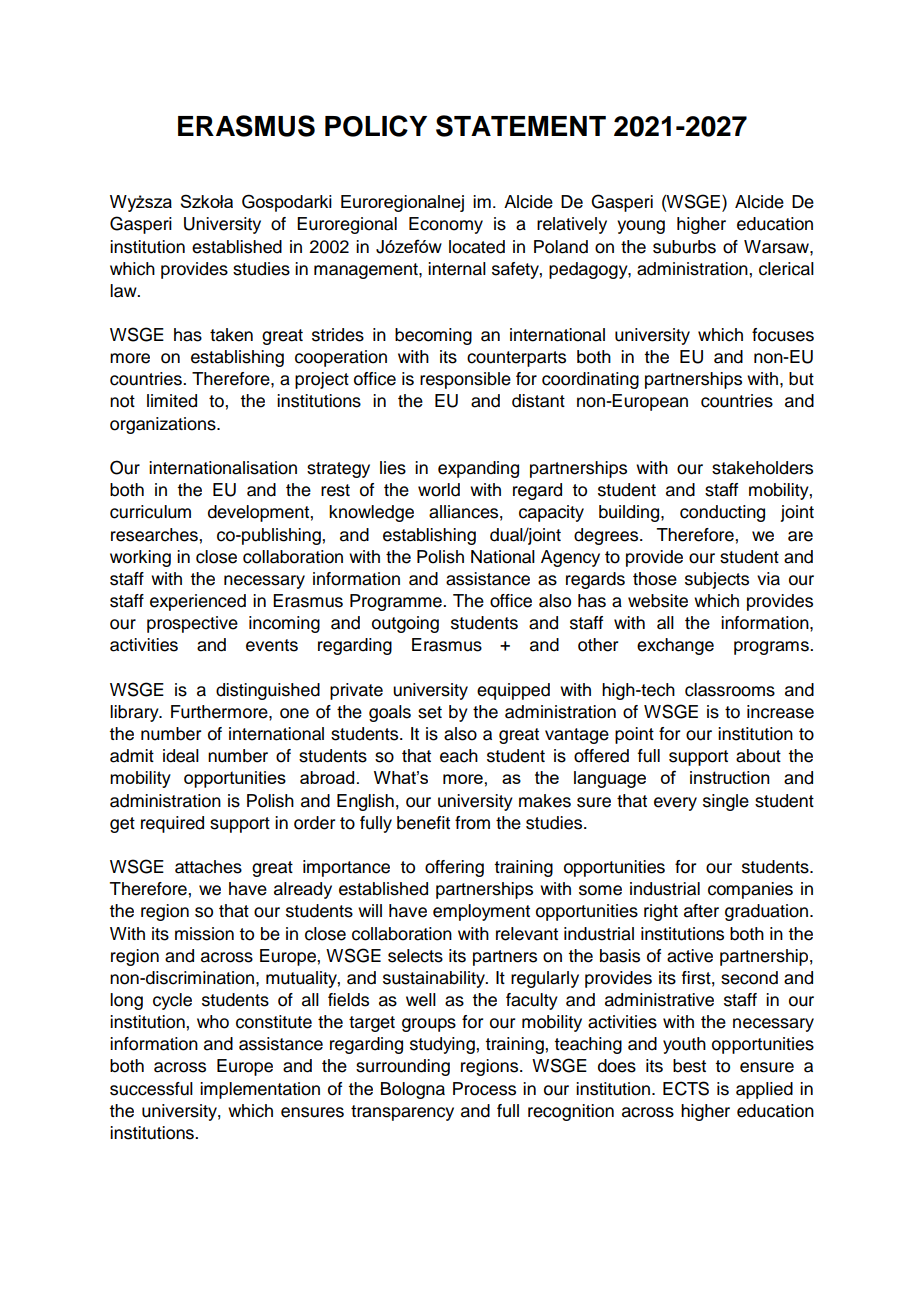  I want to click on POLICY, so click(376, 126).
